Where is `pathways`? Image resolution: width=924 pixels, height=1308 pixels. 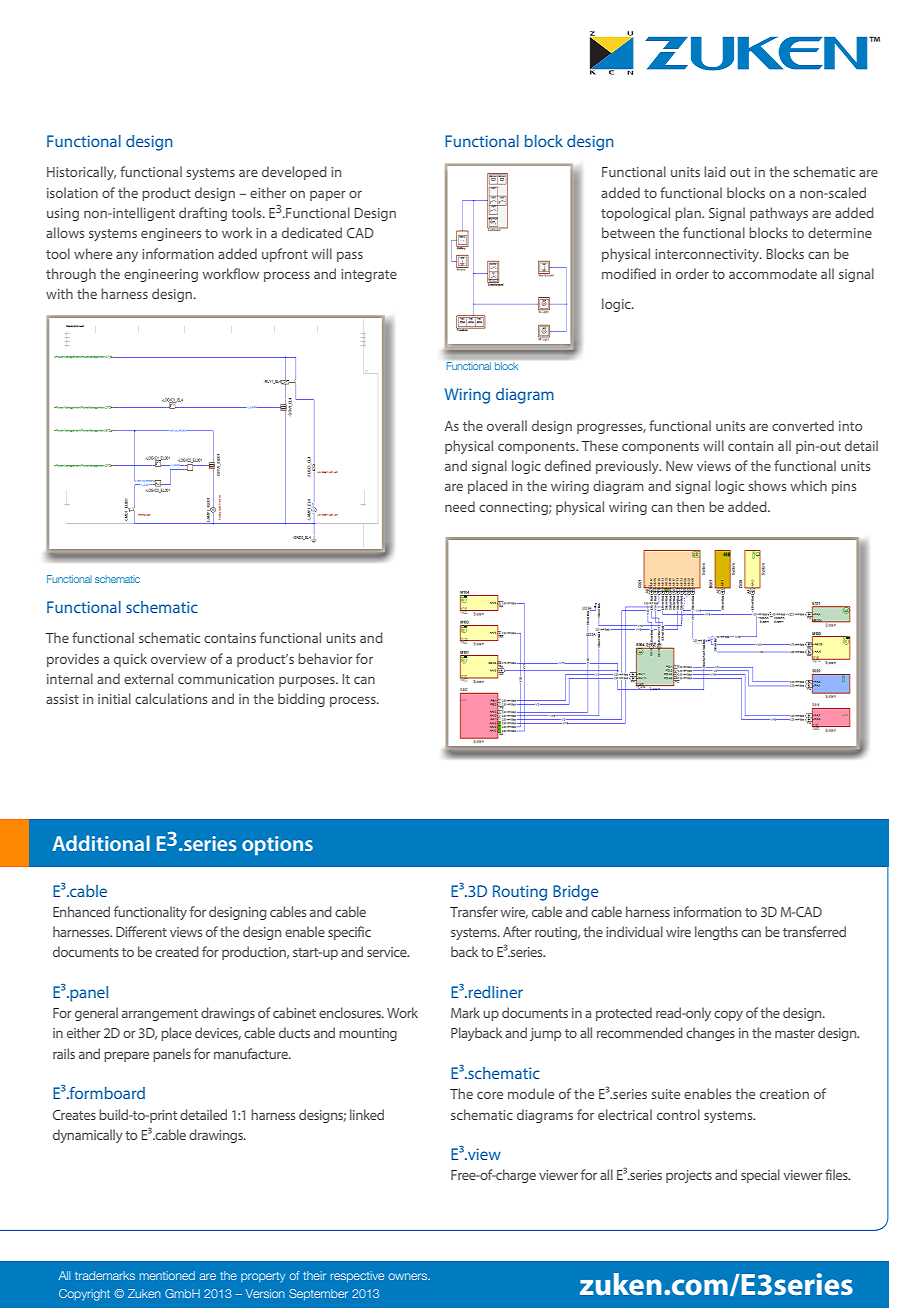
pathways is located at coordinates (779, 214).
